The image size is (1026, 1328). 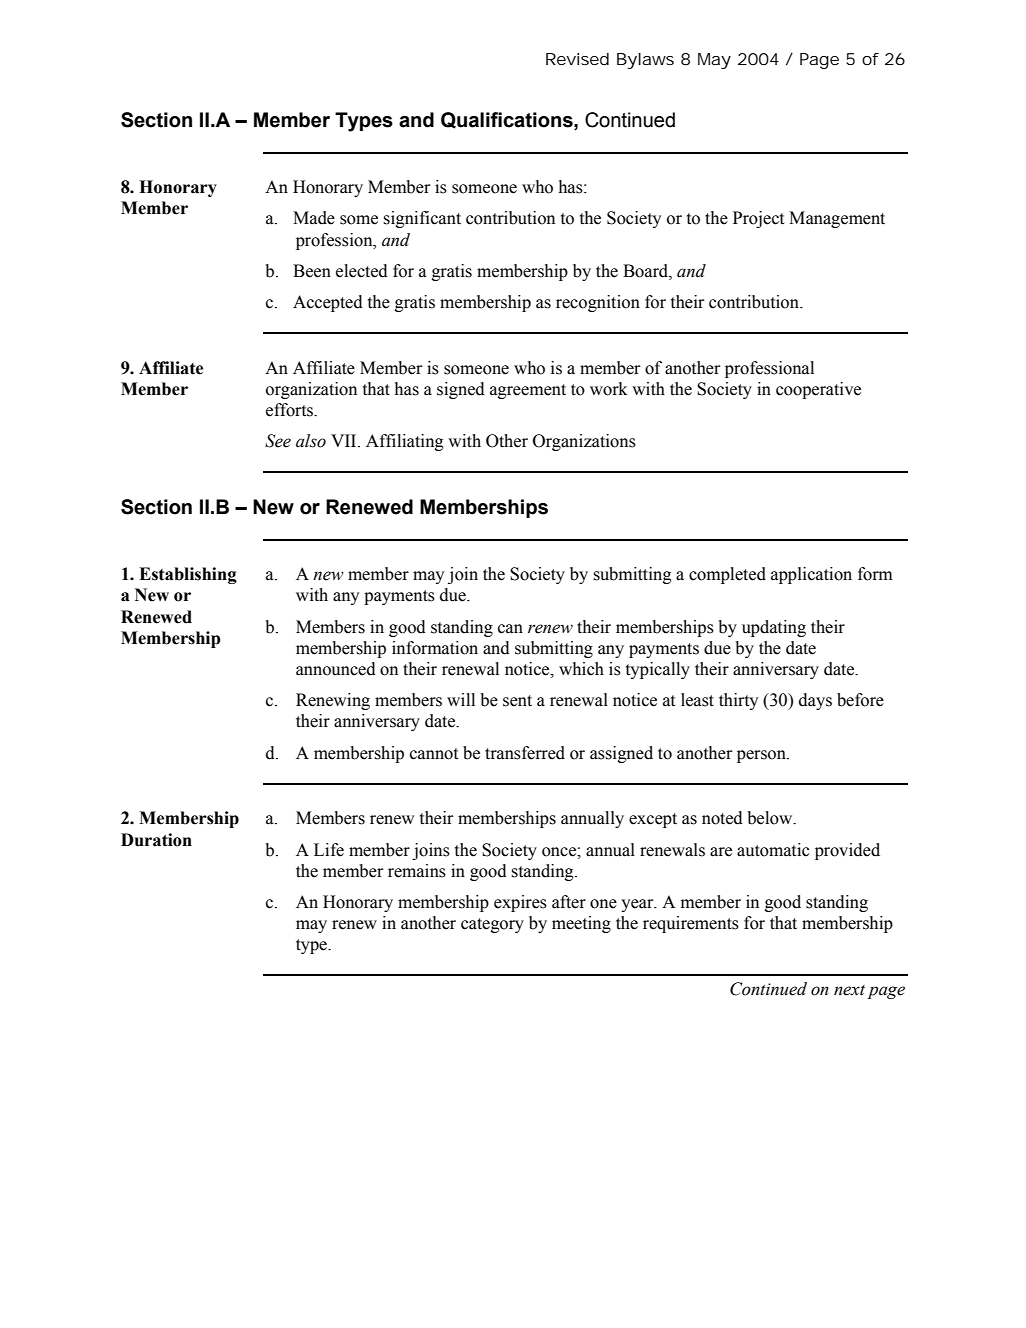 I want to click on recognition, so click(x=598, y=303).
